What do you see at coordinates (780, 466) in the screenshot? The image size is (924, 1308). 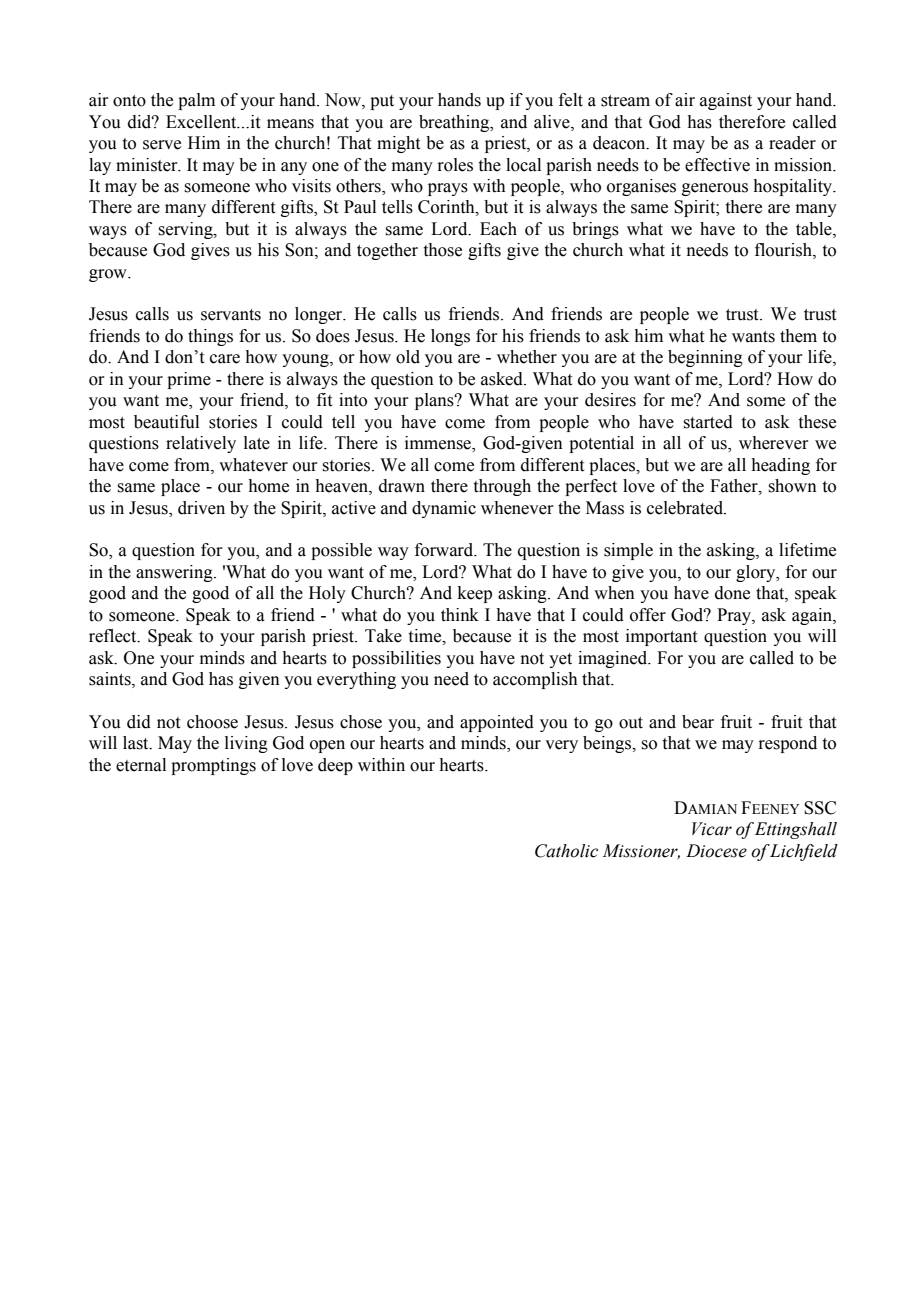 I see `heading` at bounding box center [780, 466].
